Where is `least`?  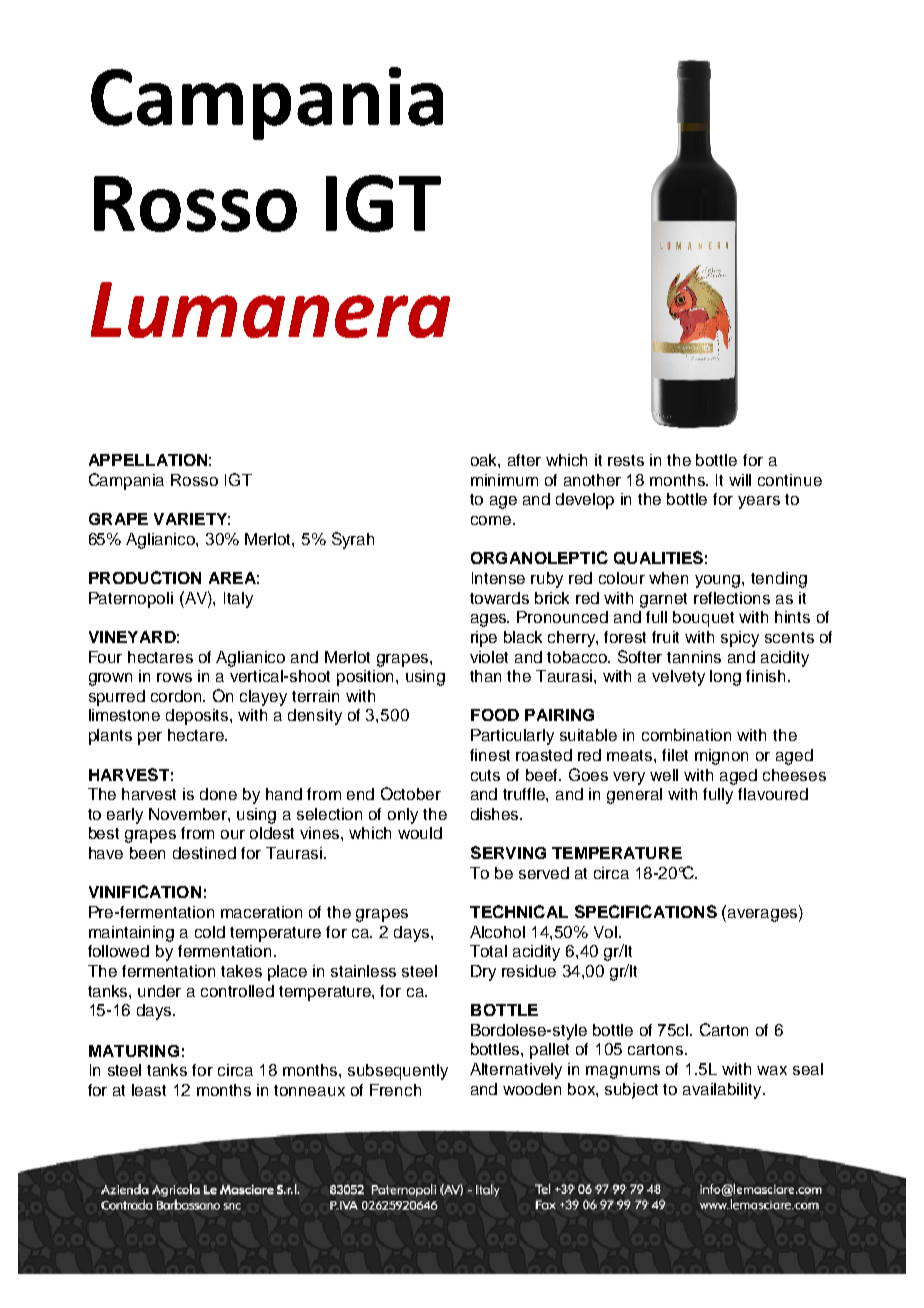 least is located at coordinates (149, 1090).
